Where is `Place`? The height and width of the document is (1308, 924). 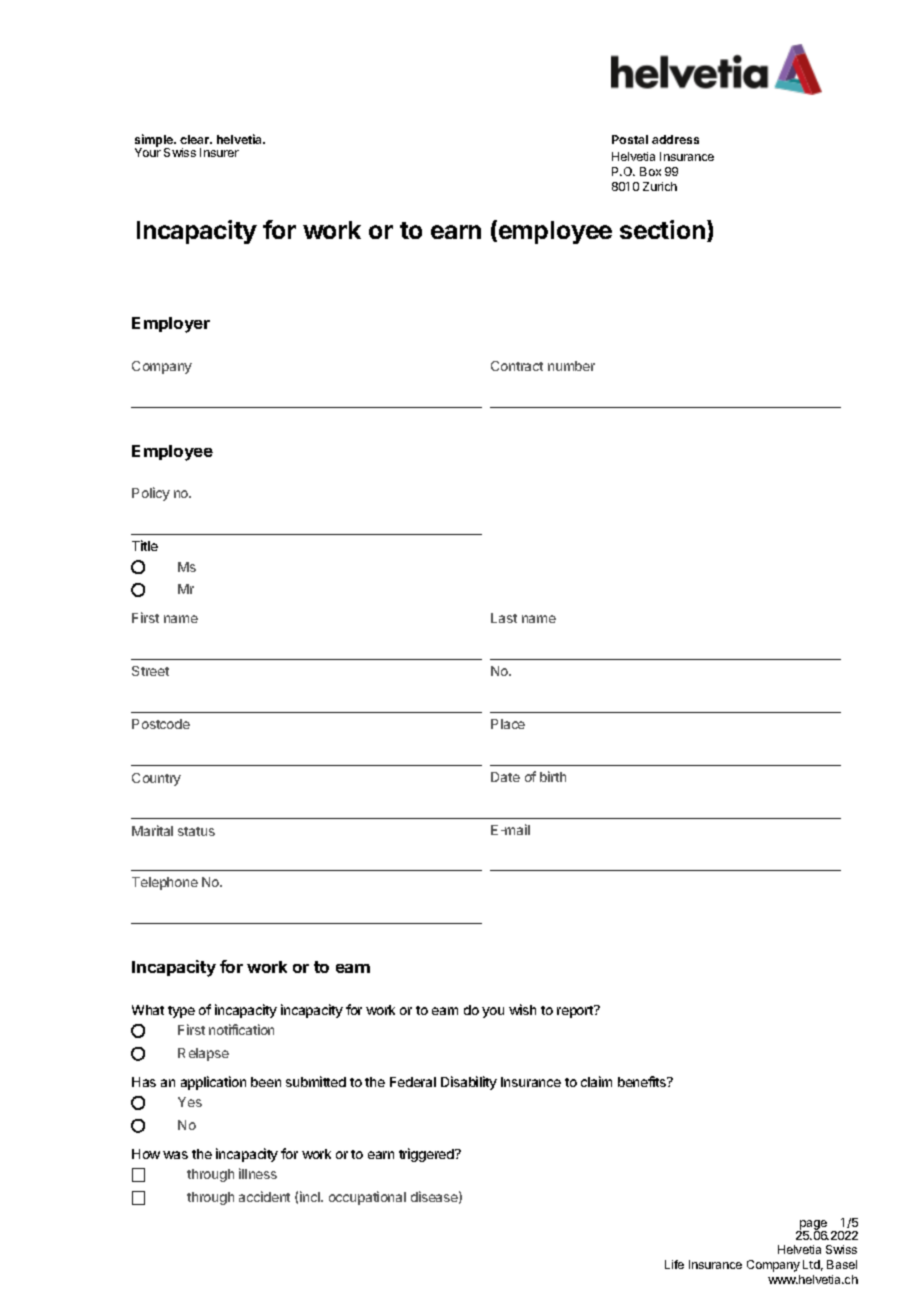 Place is located at coordinates (508, 724).
